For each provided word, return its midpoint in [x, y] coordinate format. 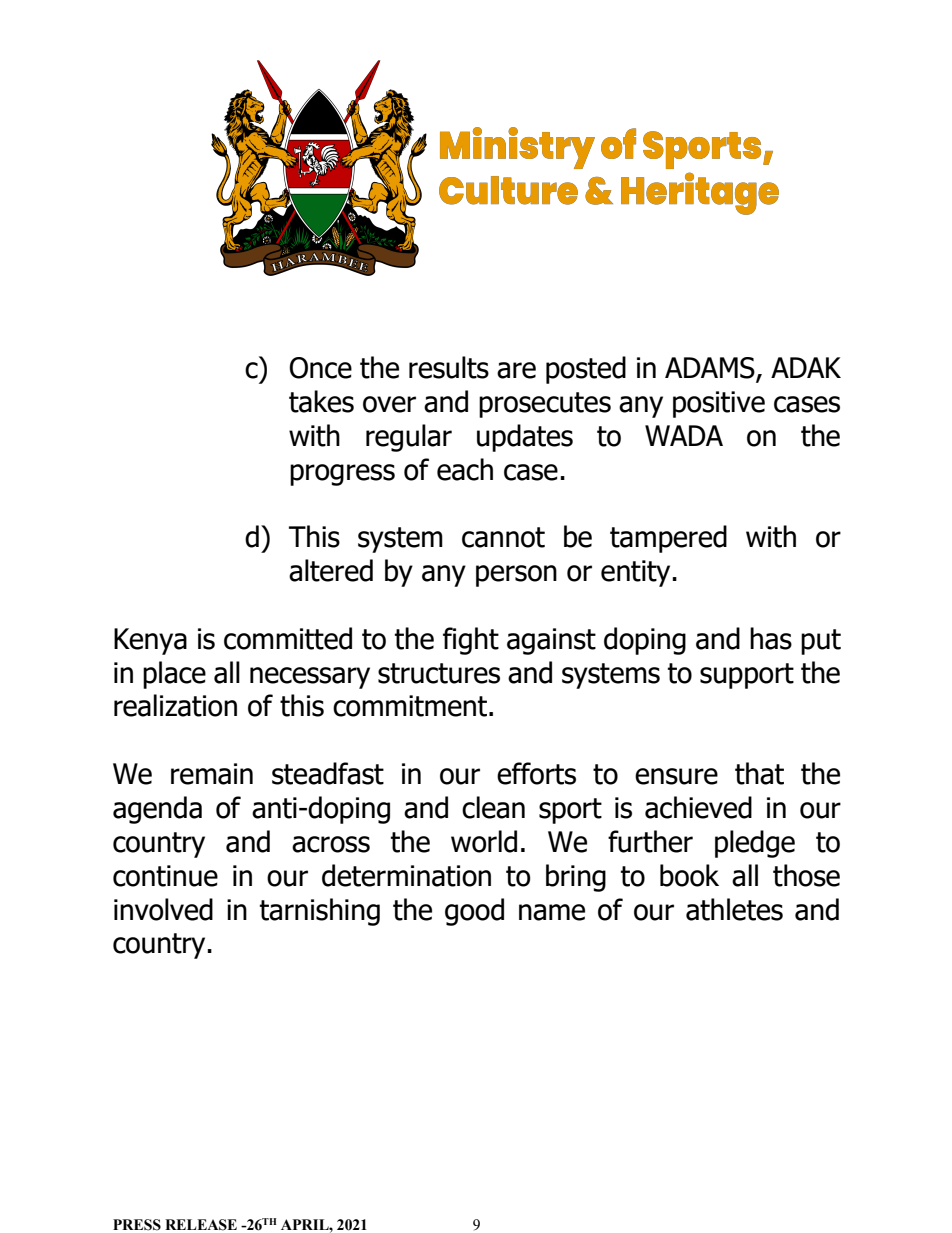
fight [471, 641]
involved [163, 909]
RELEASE [201, 1225]
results [449, 367]
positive [719, 404]
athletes [734, 909]
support [747, 676]
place [174, 675]
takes [321, 401]
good [474, 912]
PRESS [137, 1225]
